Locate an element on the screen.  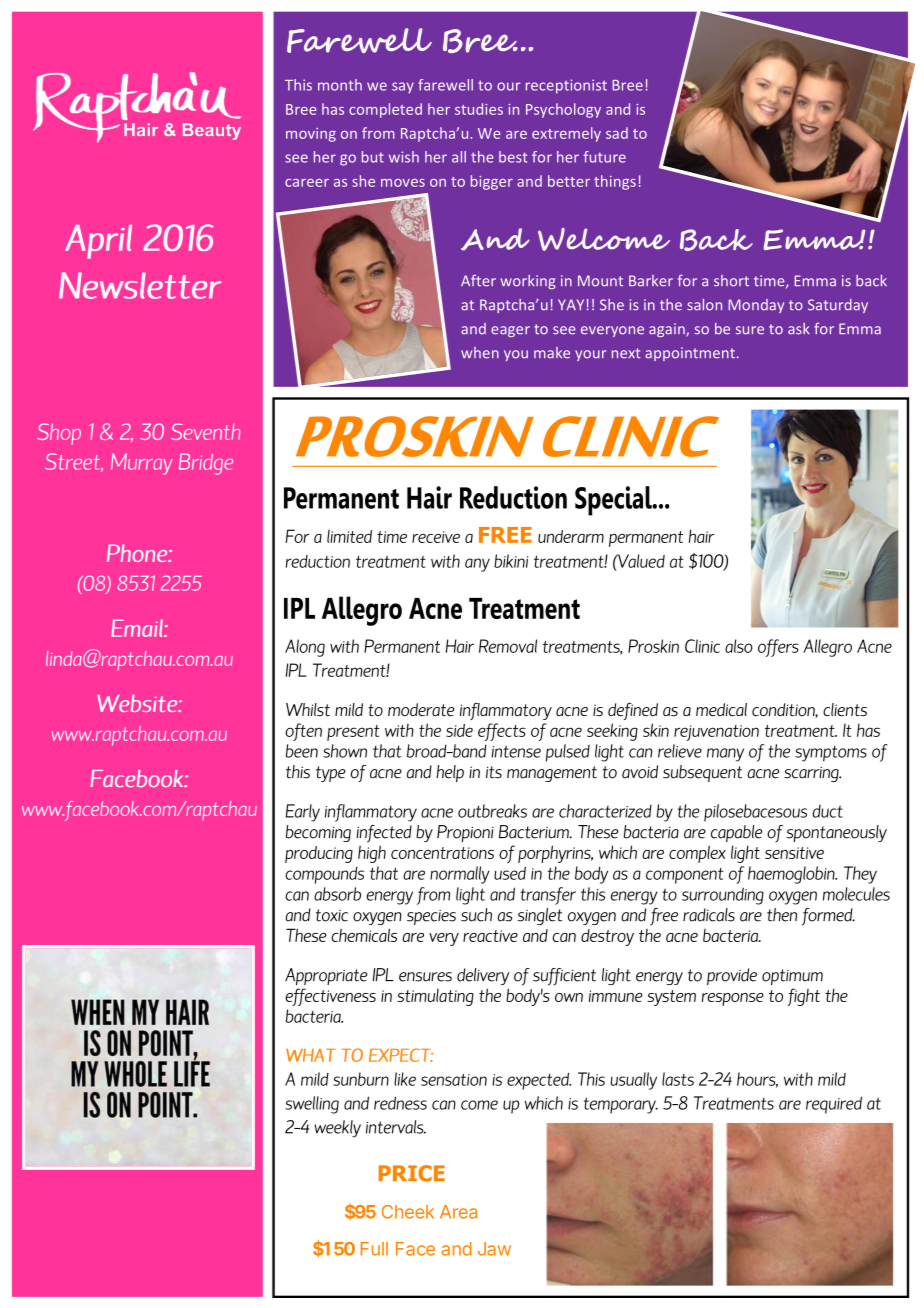
Full is located at coordinates (374, 1249).
